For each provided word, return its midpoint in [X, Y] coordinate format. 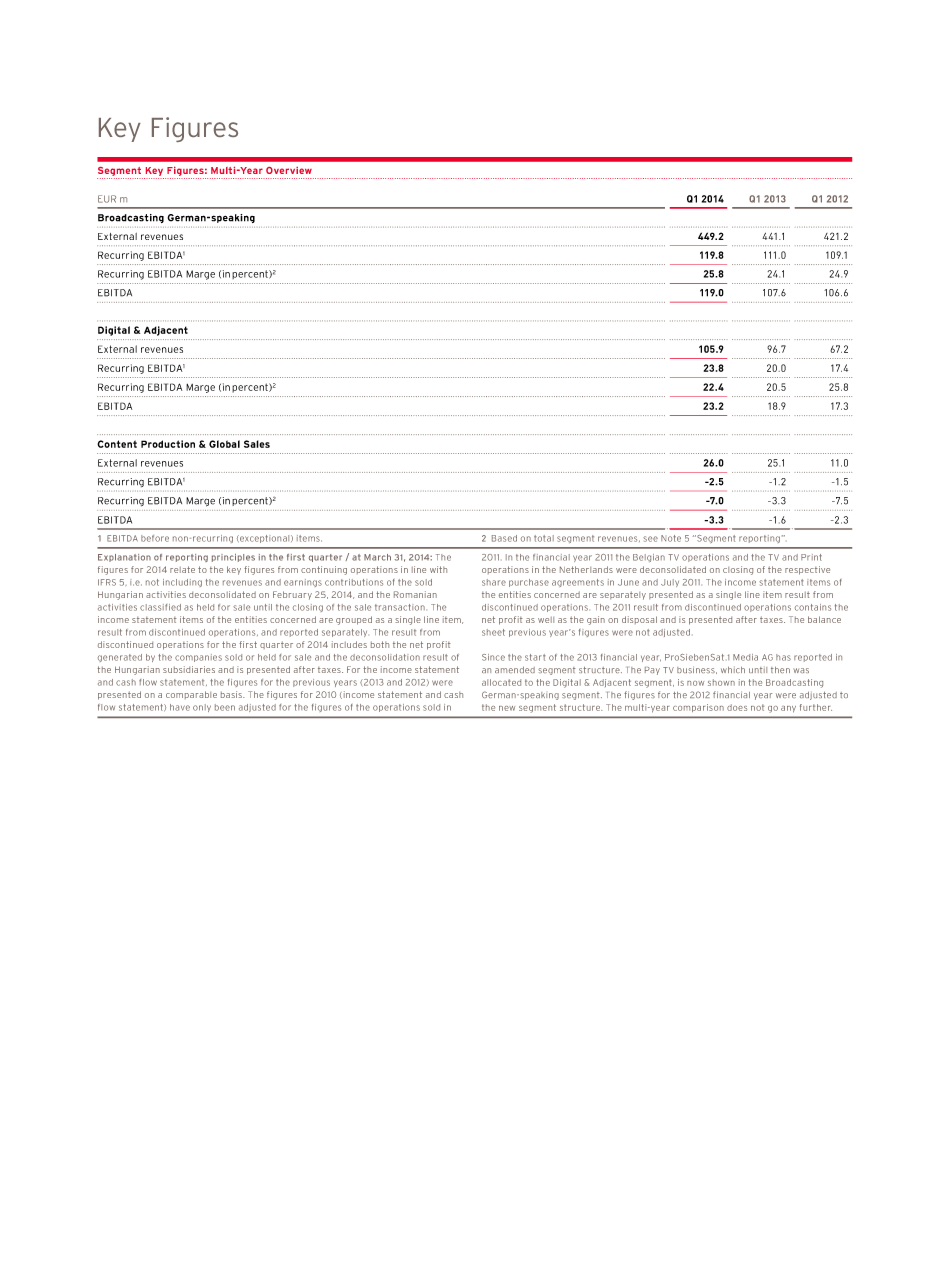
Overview [289, 170]
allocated [501, 682]
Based [504, 538]
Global [224, 444]
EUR [107, 199]
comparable [191, 695]
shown [721, 682]
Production [168, 444]
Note [671, 538]
